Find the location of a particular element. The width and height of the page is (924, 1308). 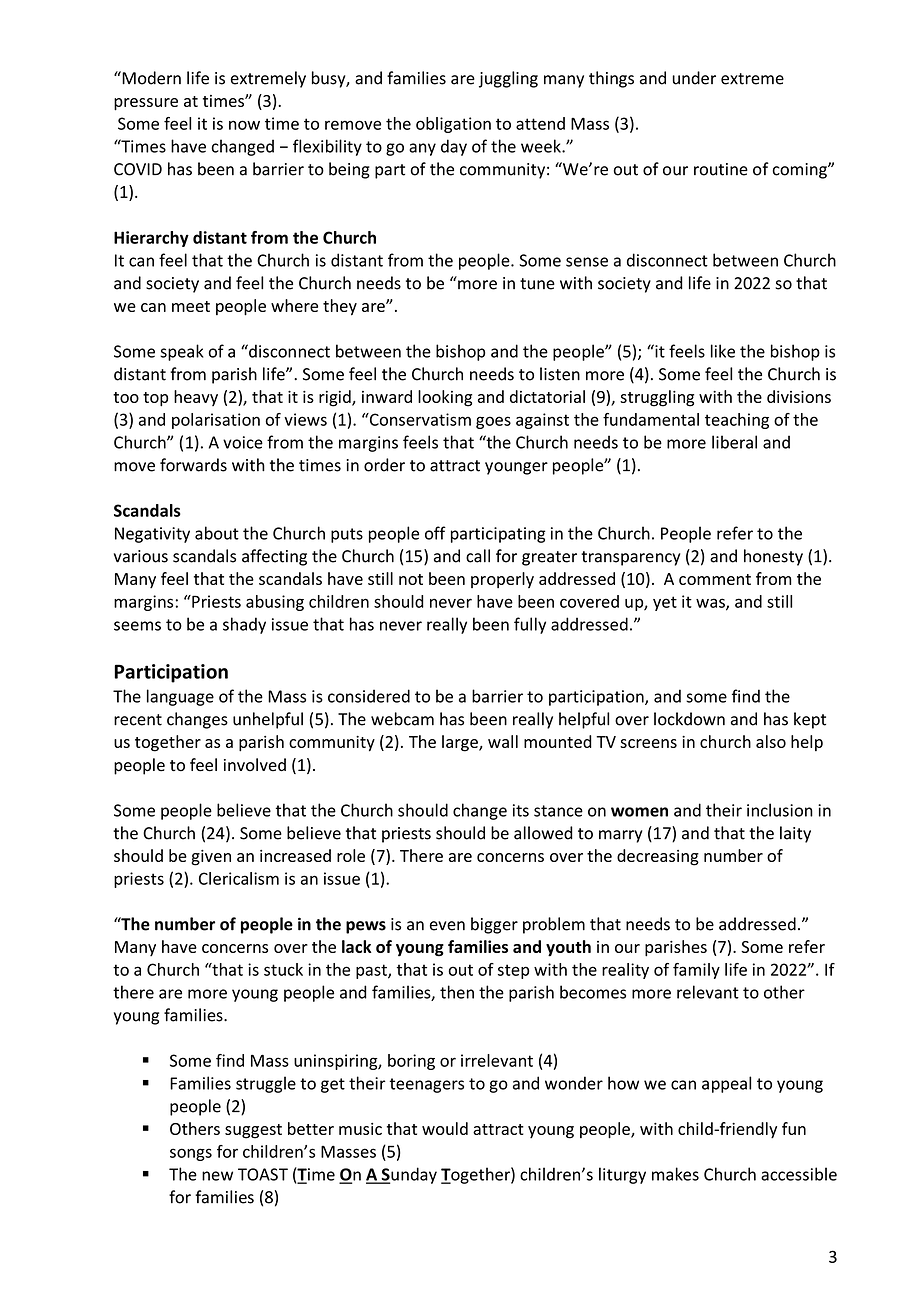

inclusion is located at coordinates (780, 810).
